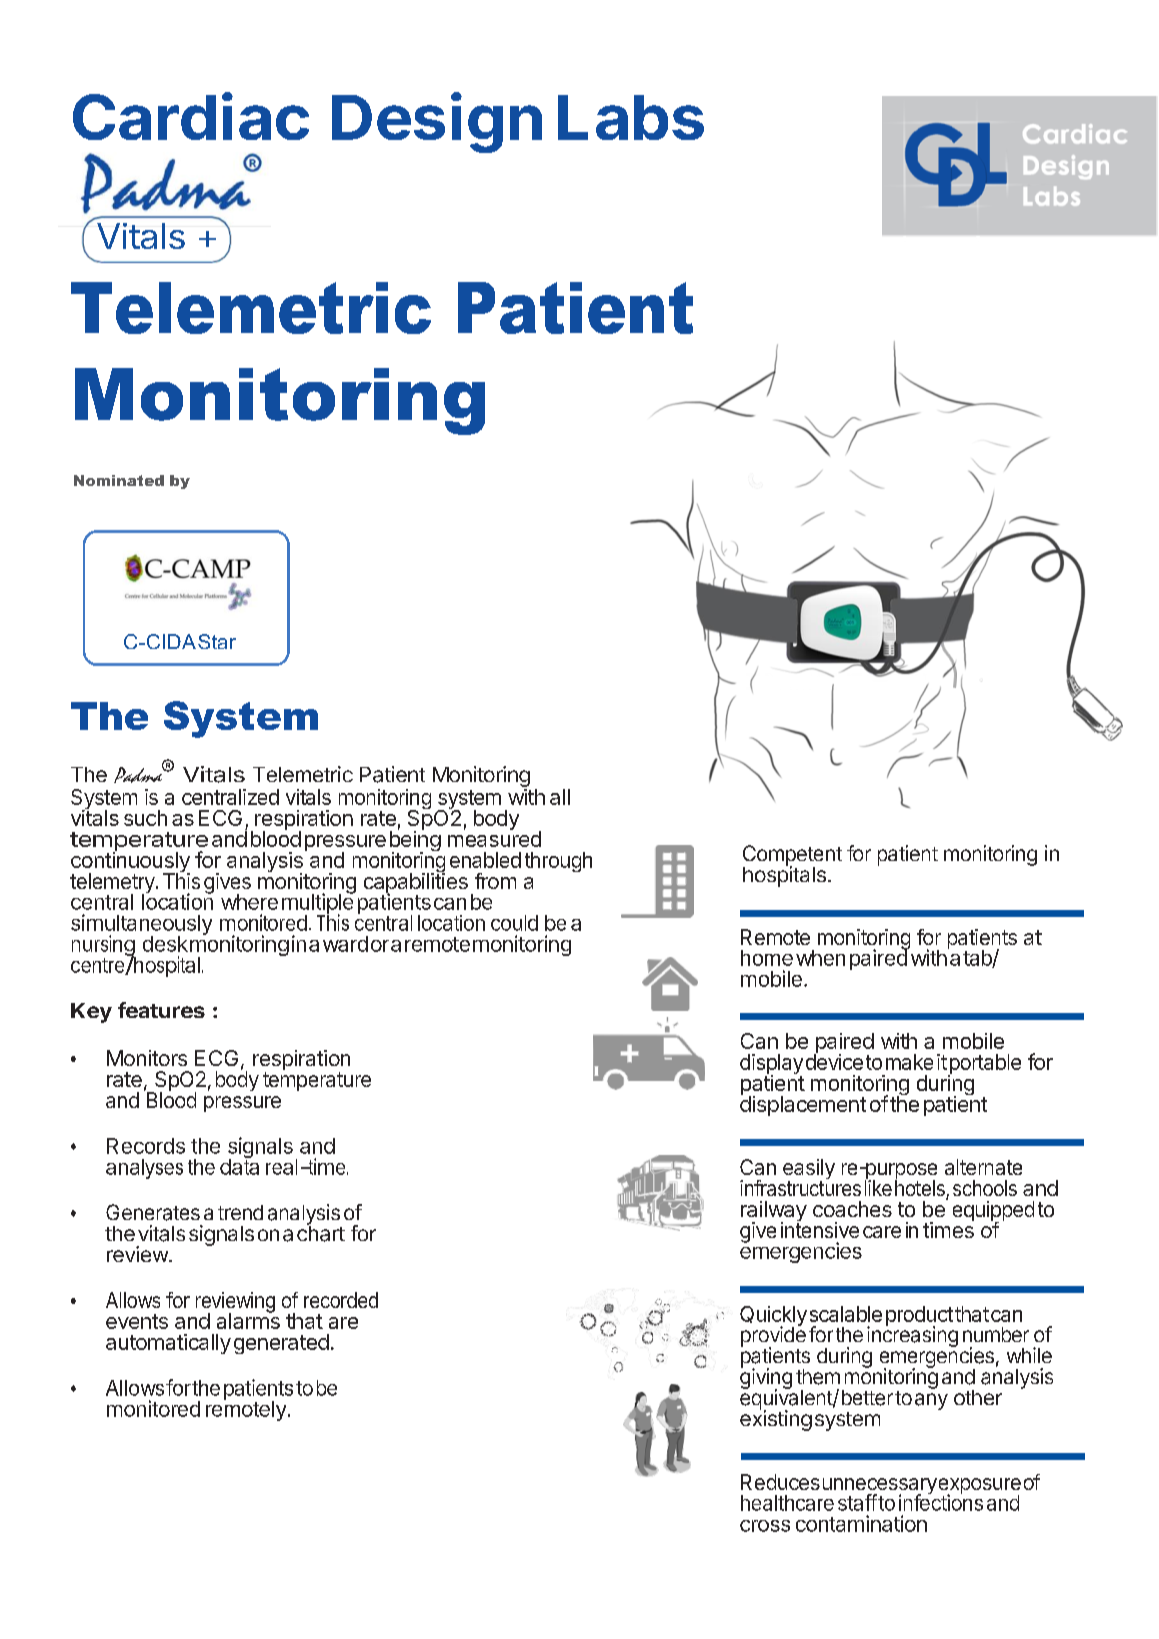 The image size is (1159, 1639). Describe the element at coordinates (861, 1523) in the document. I see `contamination` at that location.
